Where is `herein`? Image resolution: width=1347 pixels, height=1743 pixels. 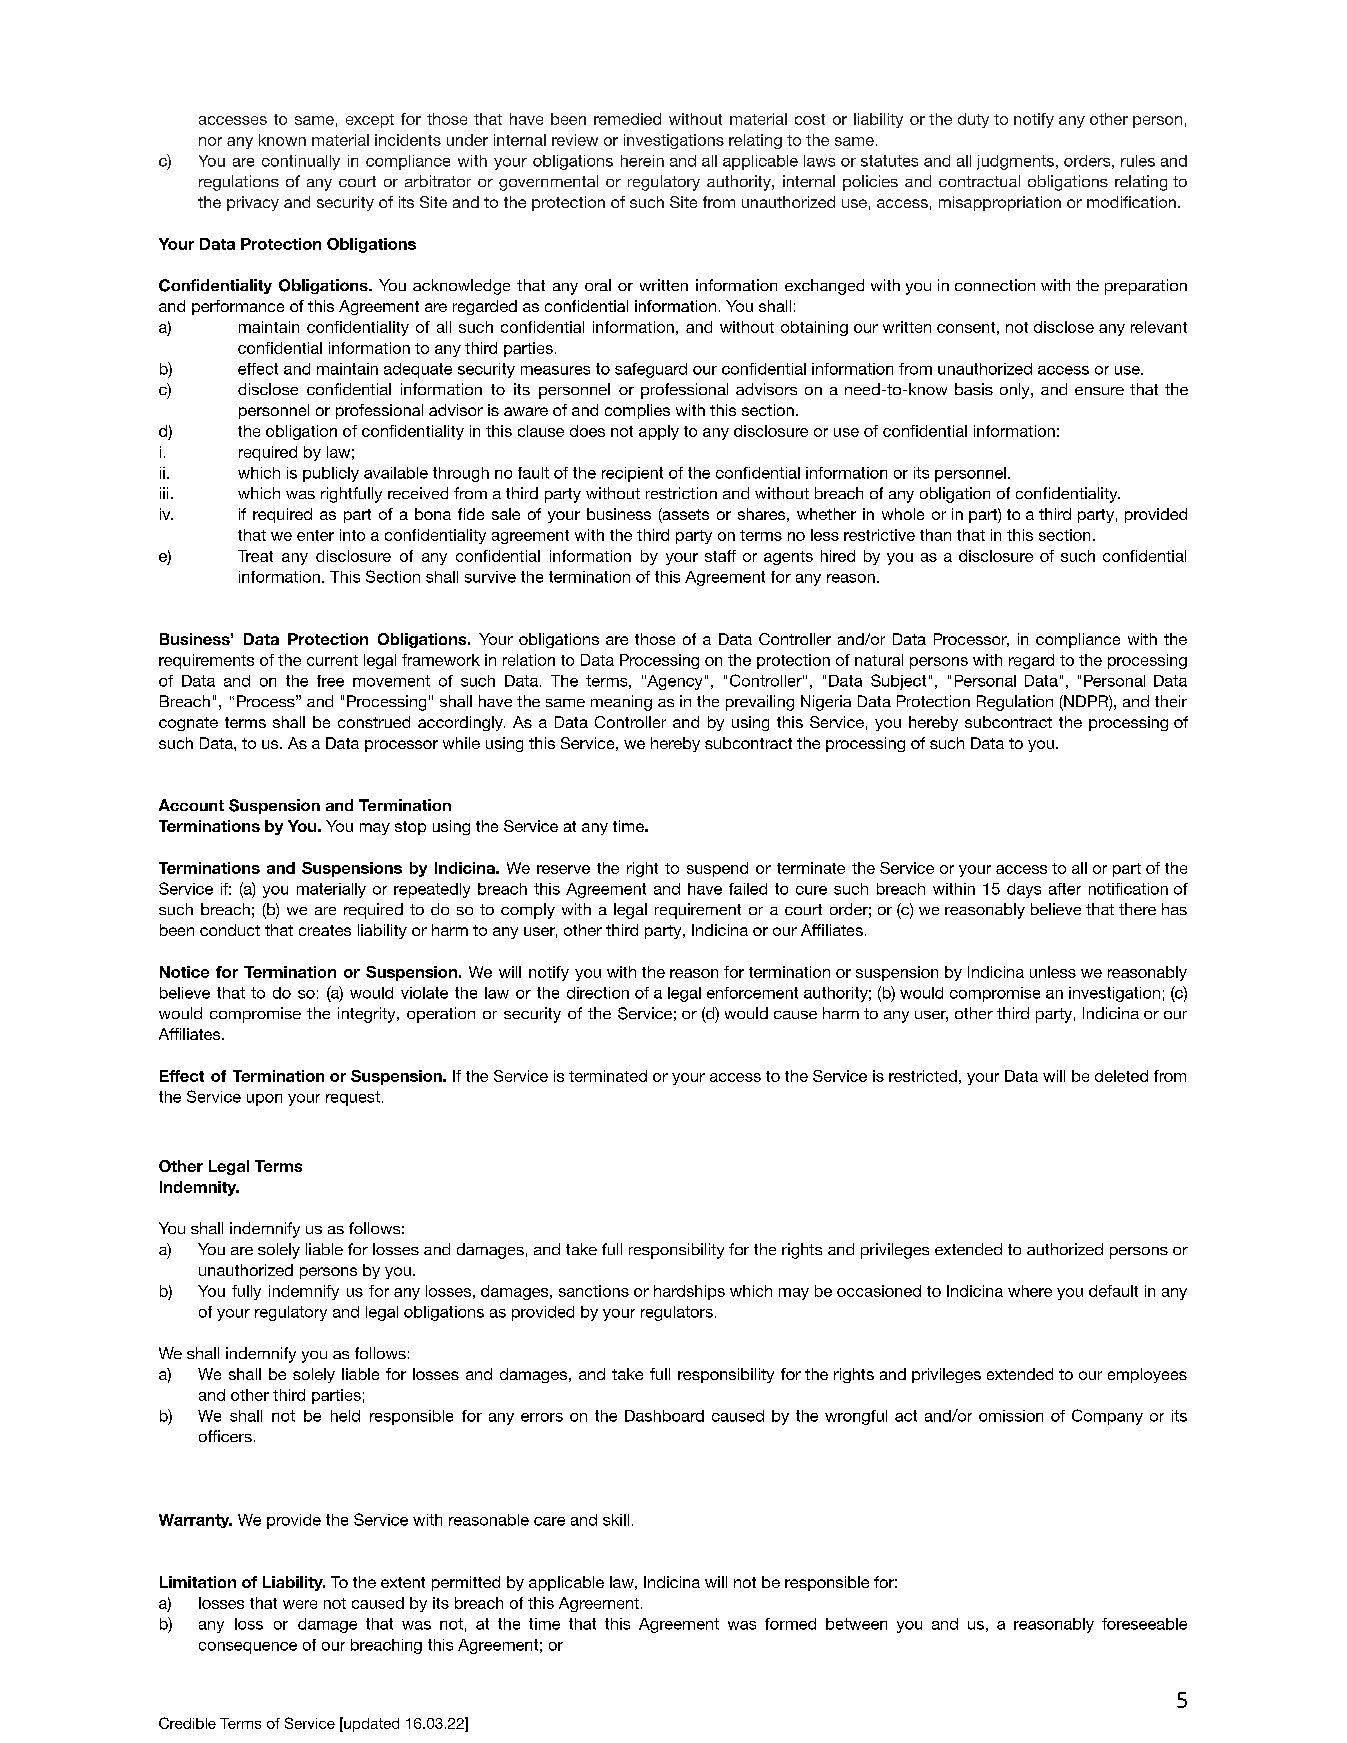
herein is located at coordinates (642, 161).
